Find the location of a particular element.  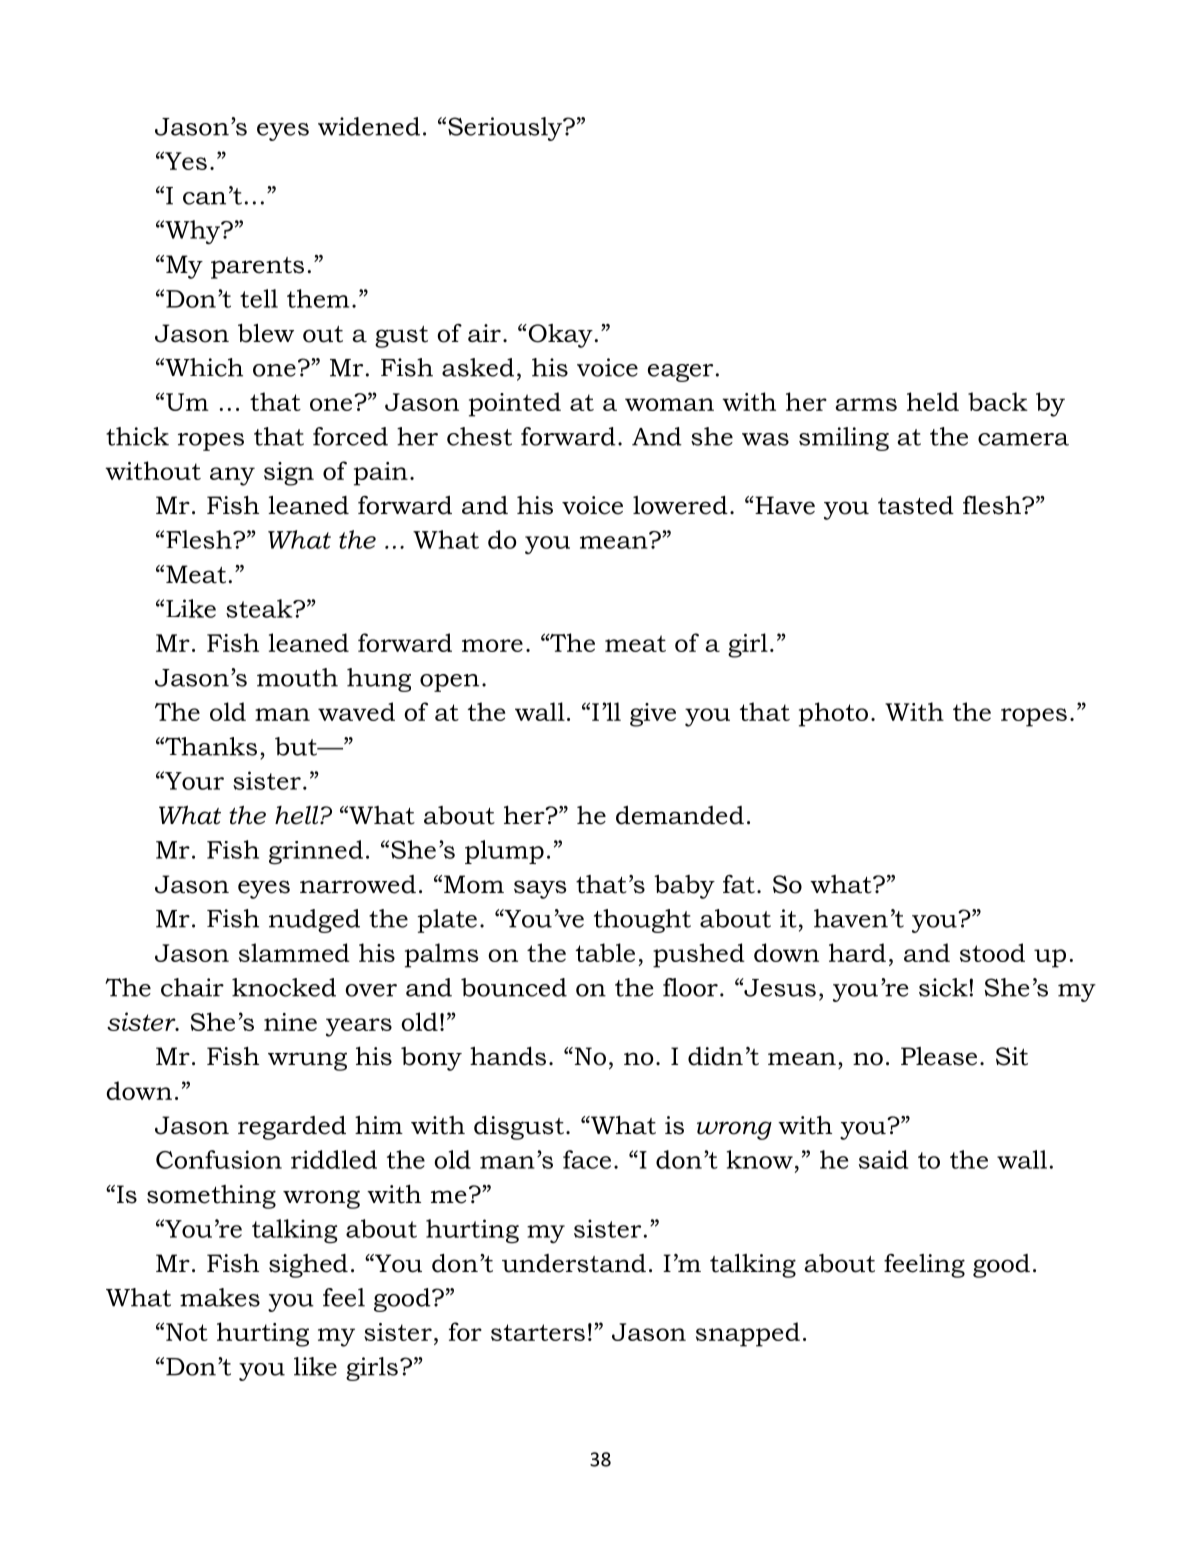

give is located at coordinates (653, 715).
